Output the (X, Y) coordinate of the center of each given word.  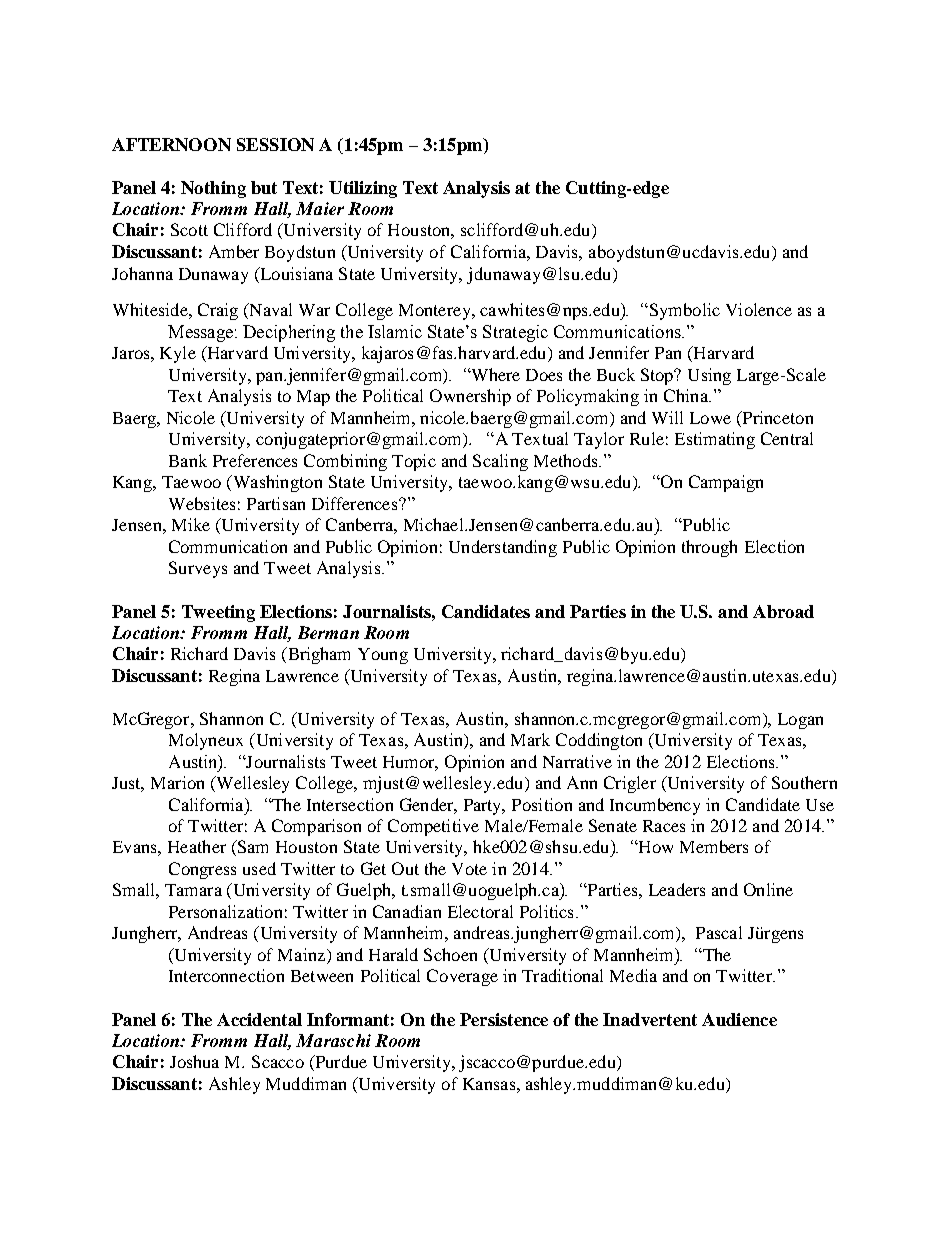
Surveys (198, 569)
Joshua (194, 1061)
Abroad (783, 611)
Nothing (213, 189)
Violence (759, 309)
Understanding (503, 548)
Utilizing (363, 189)
